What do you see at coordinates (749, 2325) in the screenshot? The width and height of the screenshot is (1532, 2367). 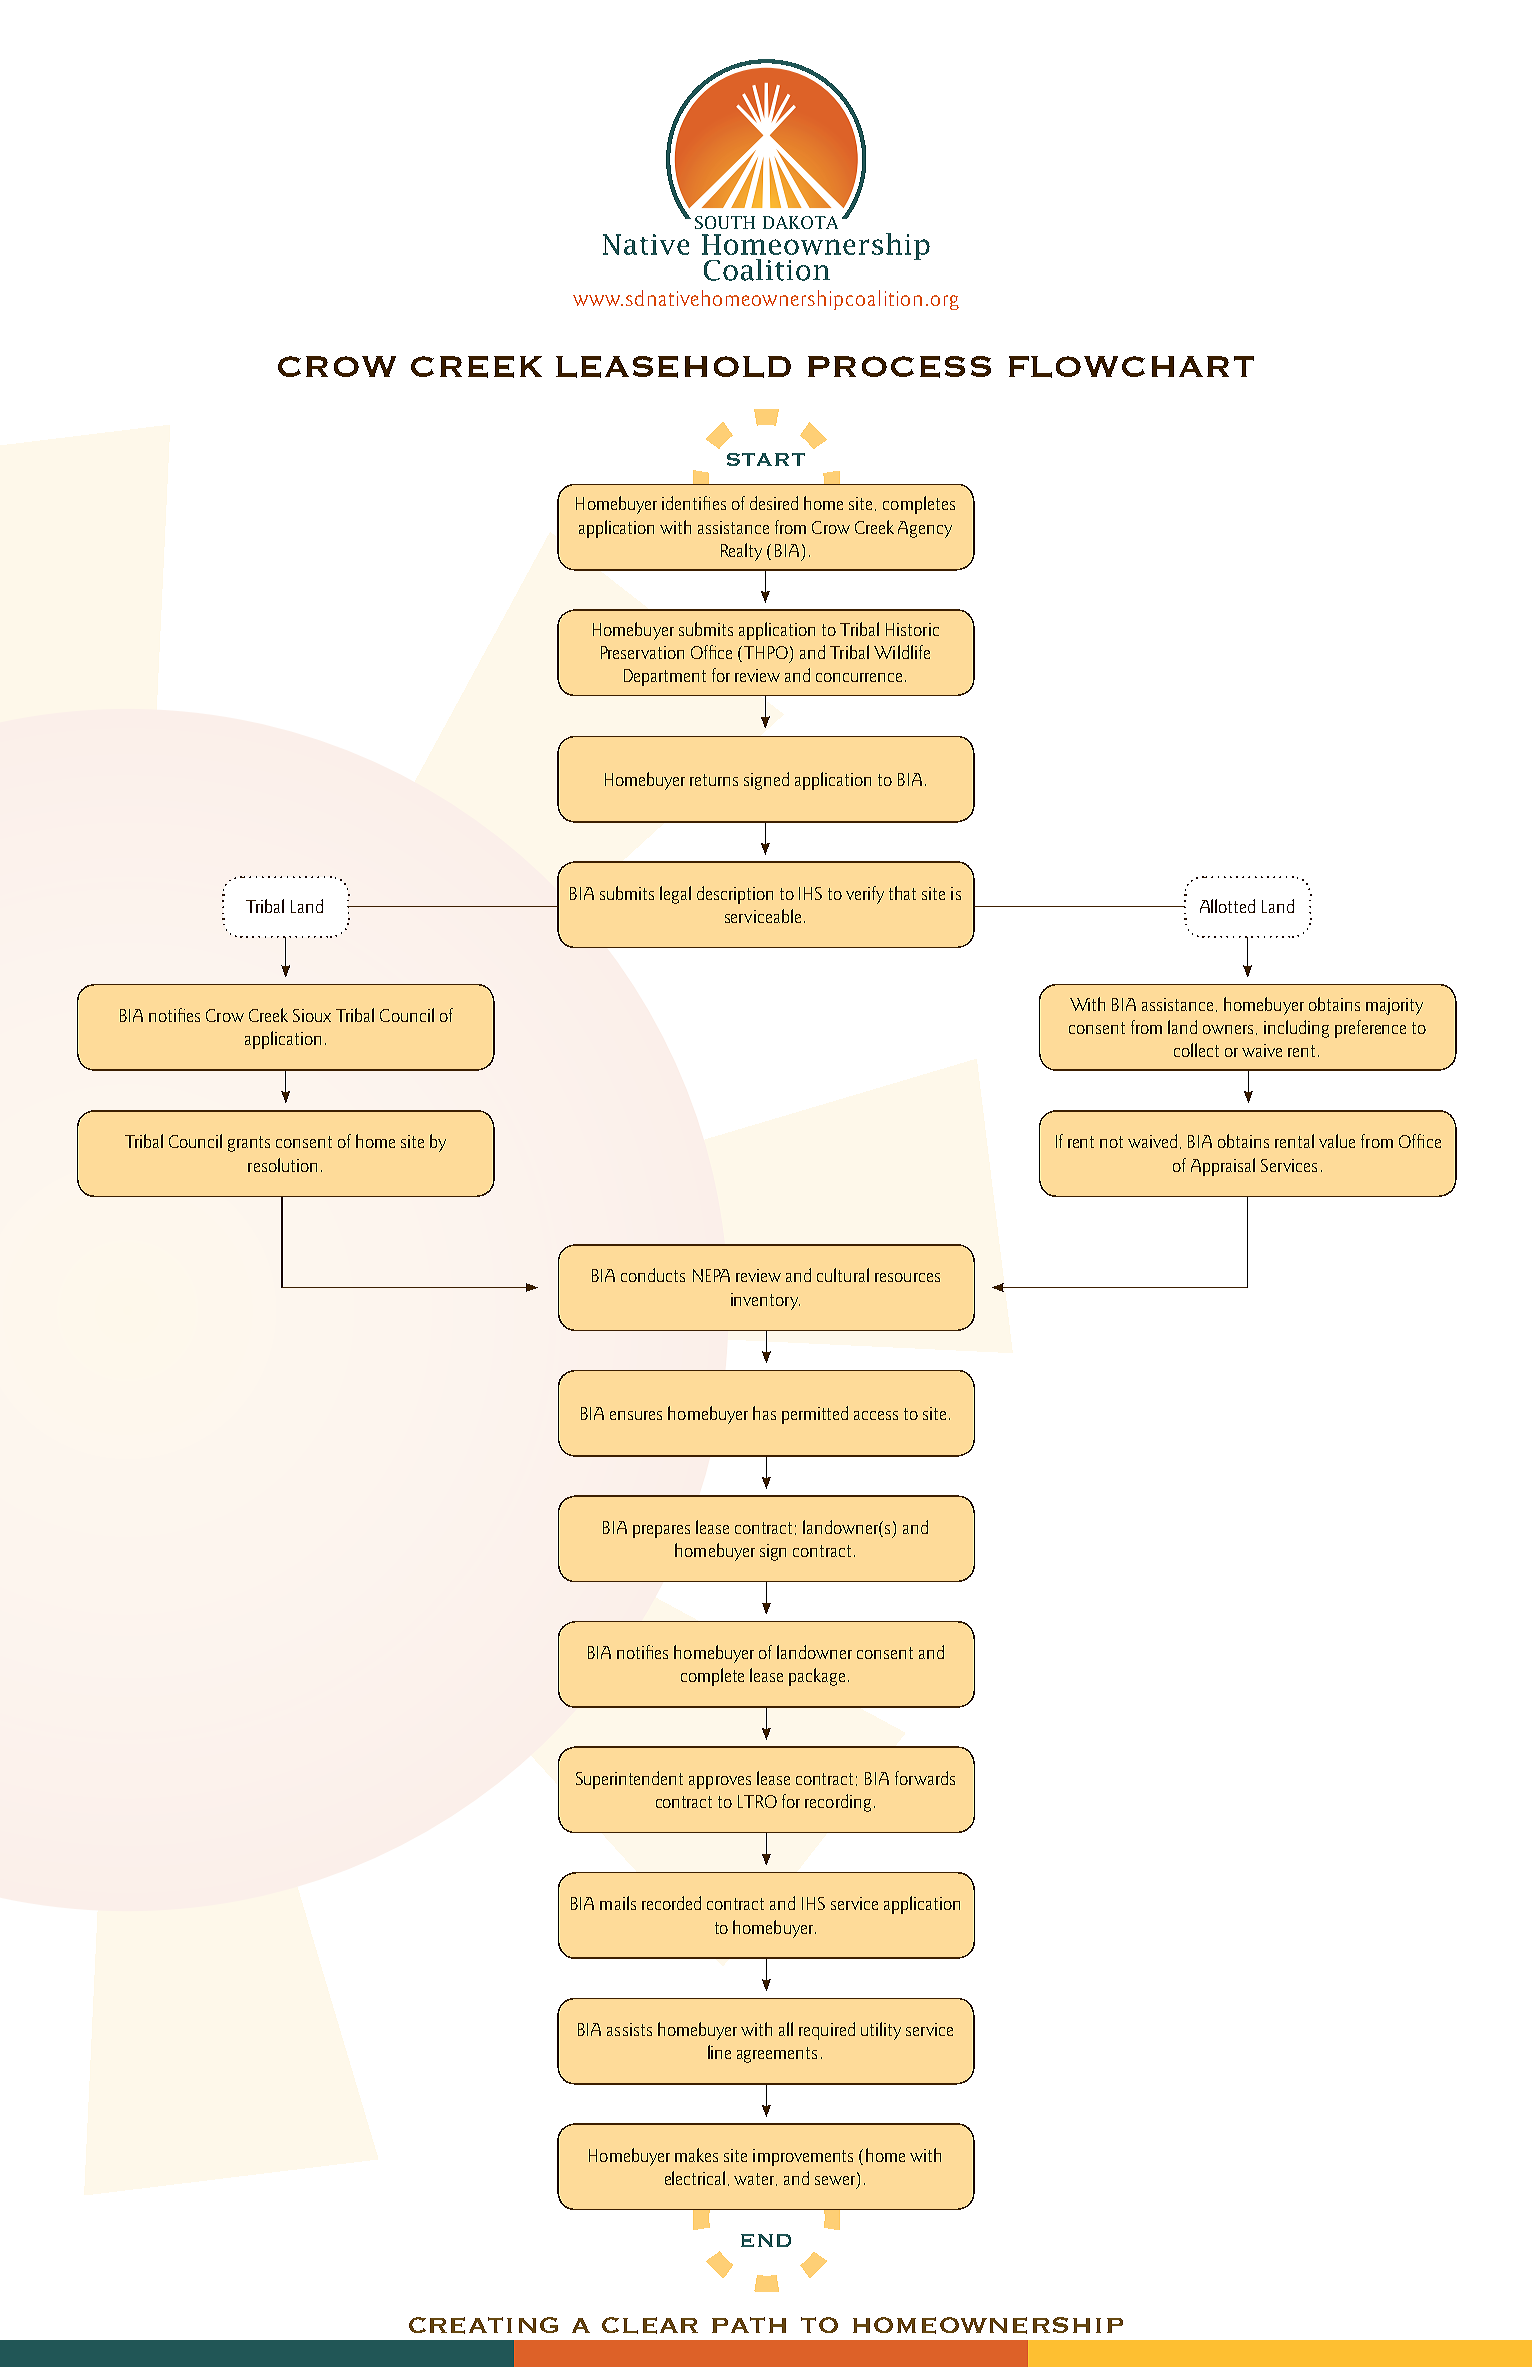 I see `path` at bounding box center [749, 2325].
